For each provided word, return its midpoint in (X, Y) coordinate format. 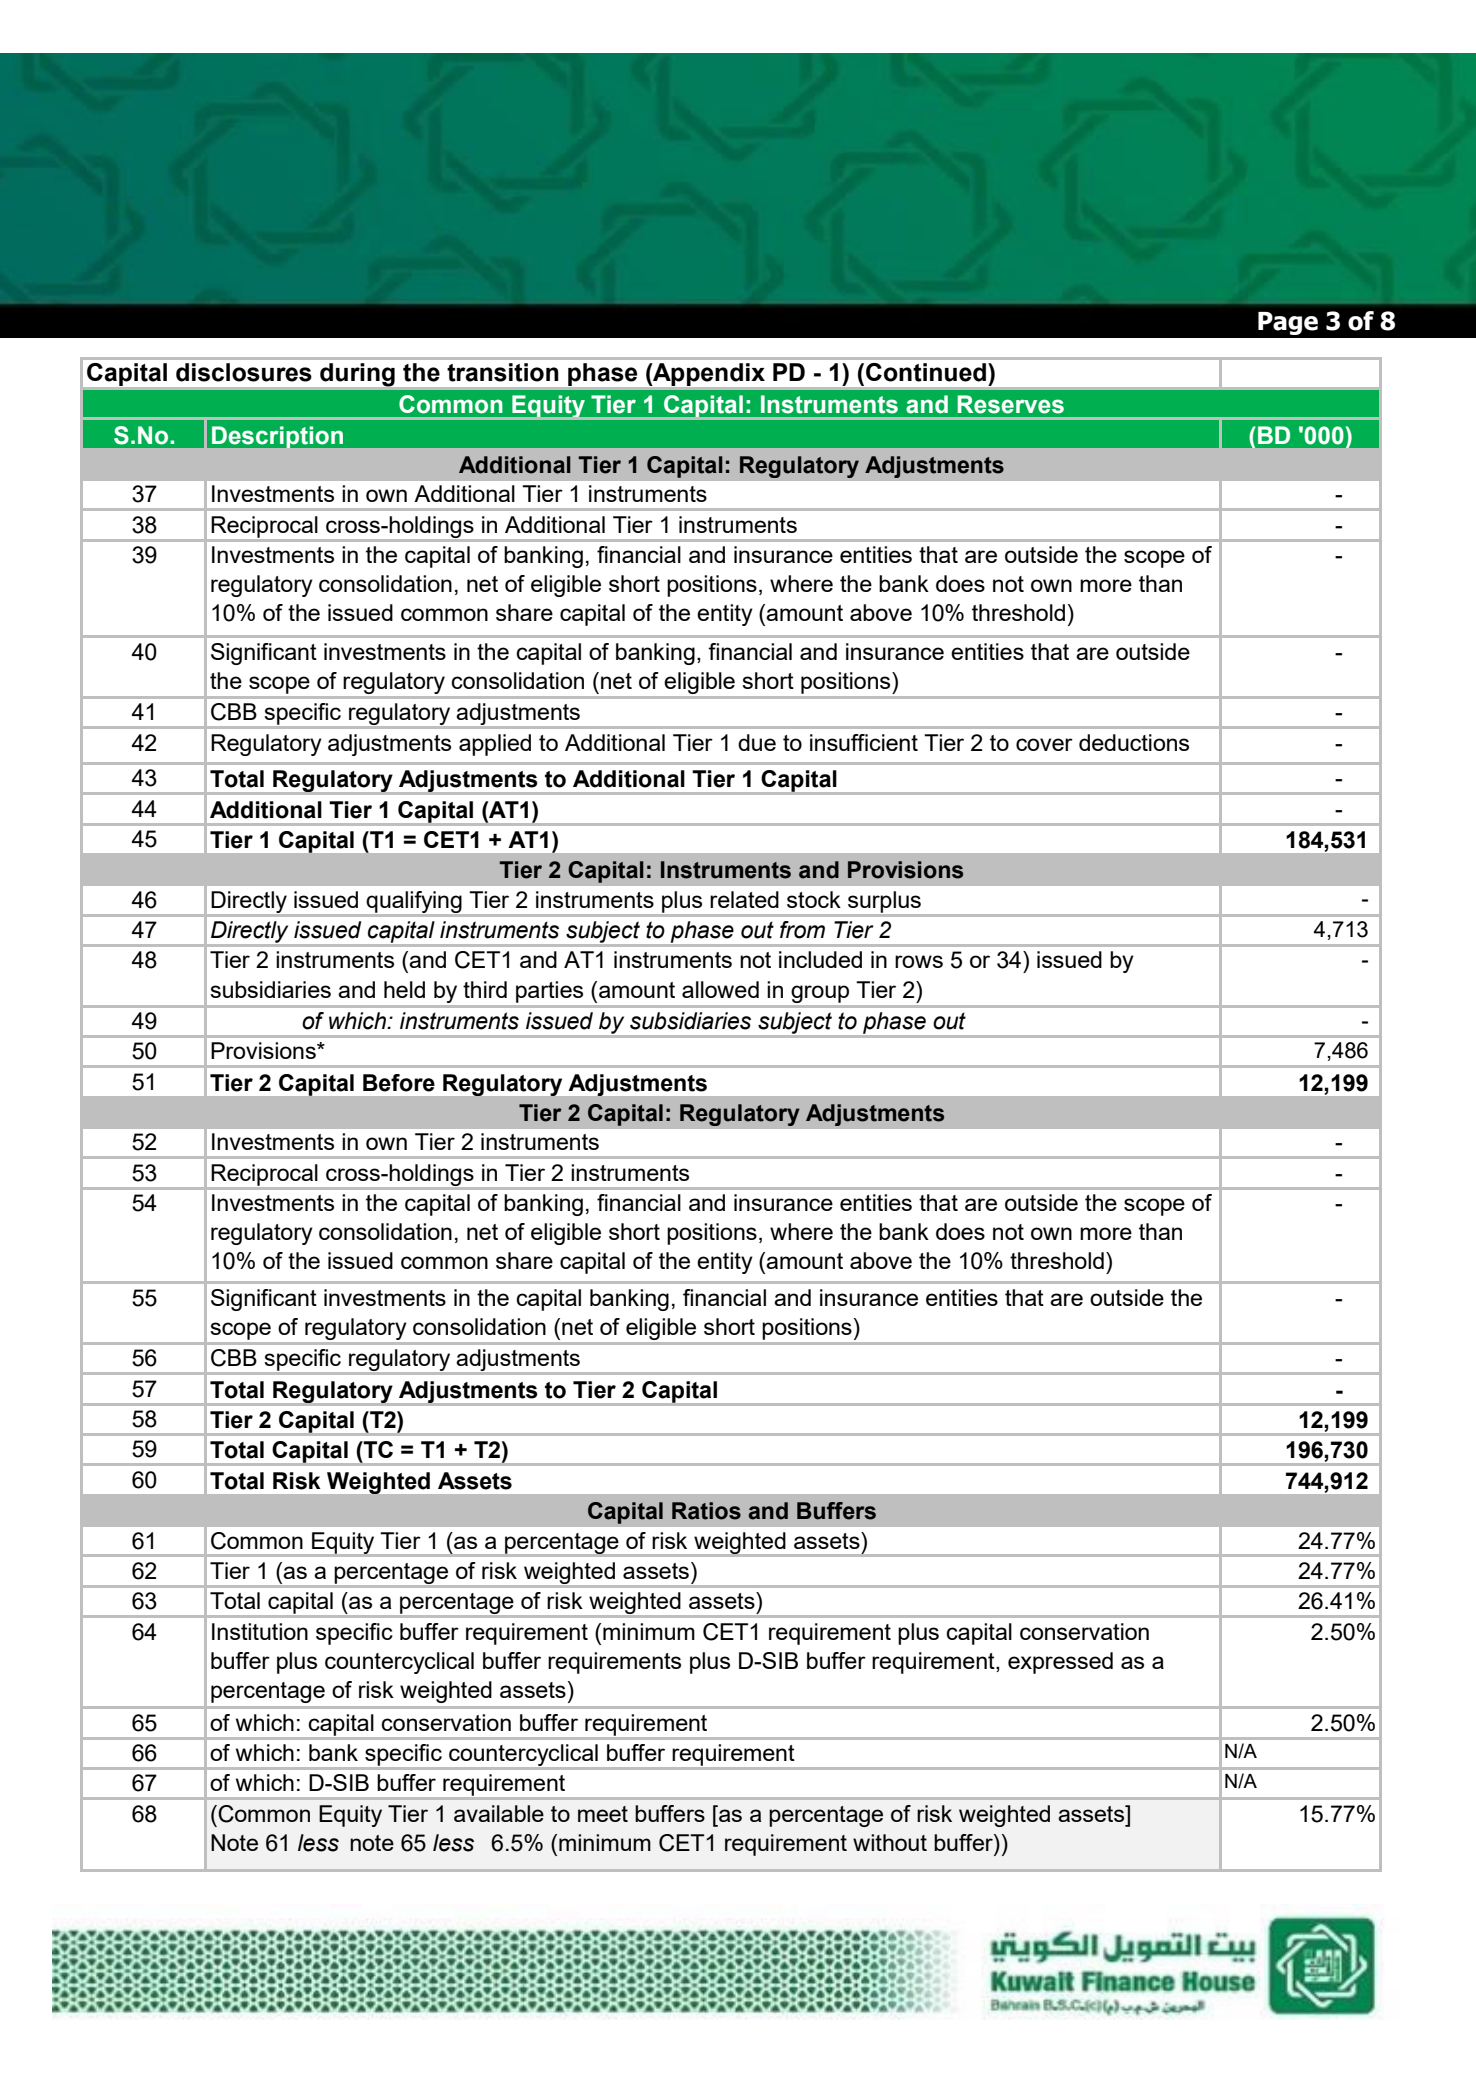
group (820, 994)
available (499, 1813)
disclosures (244, 372)
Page (1288, 323)
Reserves (1010, 404)
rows (919, 961)
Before (399, 1083)
